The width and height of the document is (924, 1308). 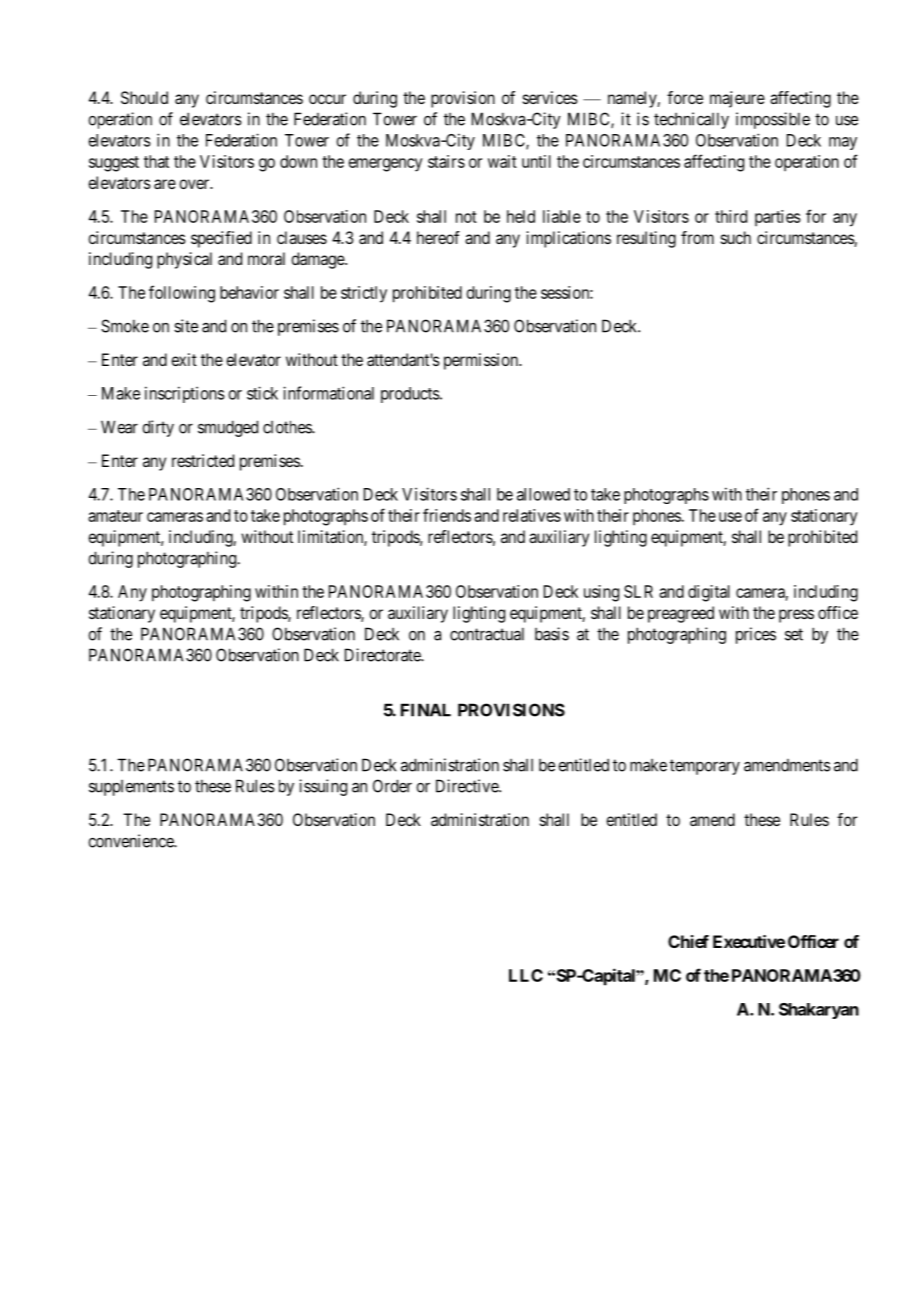 I want to click on site, so click(x=186, y=326).
